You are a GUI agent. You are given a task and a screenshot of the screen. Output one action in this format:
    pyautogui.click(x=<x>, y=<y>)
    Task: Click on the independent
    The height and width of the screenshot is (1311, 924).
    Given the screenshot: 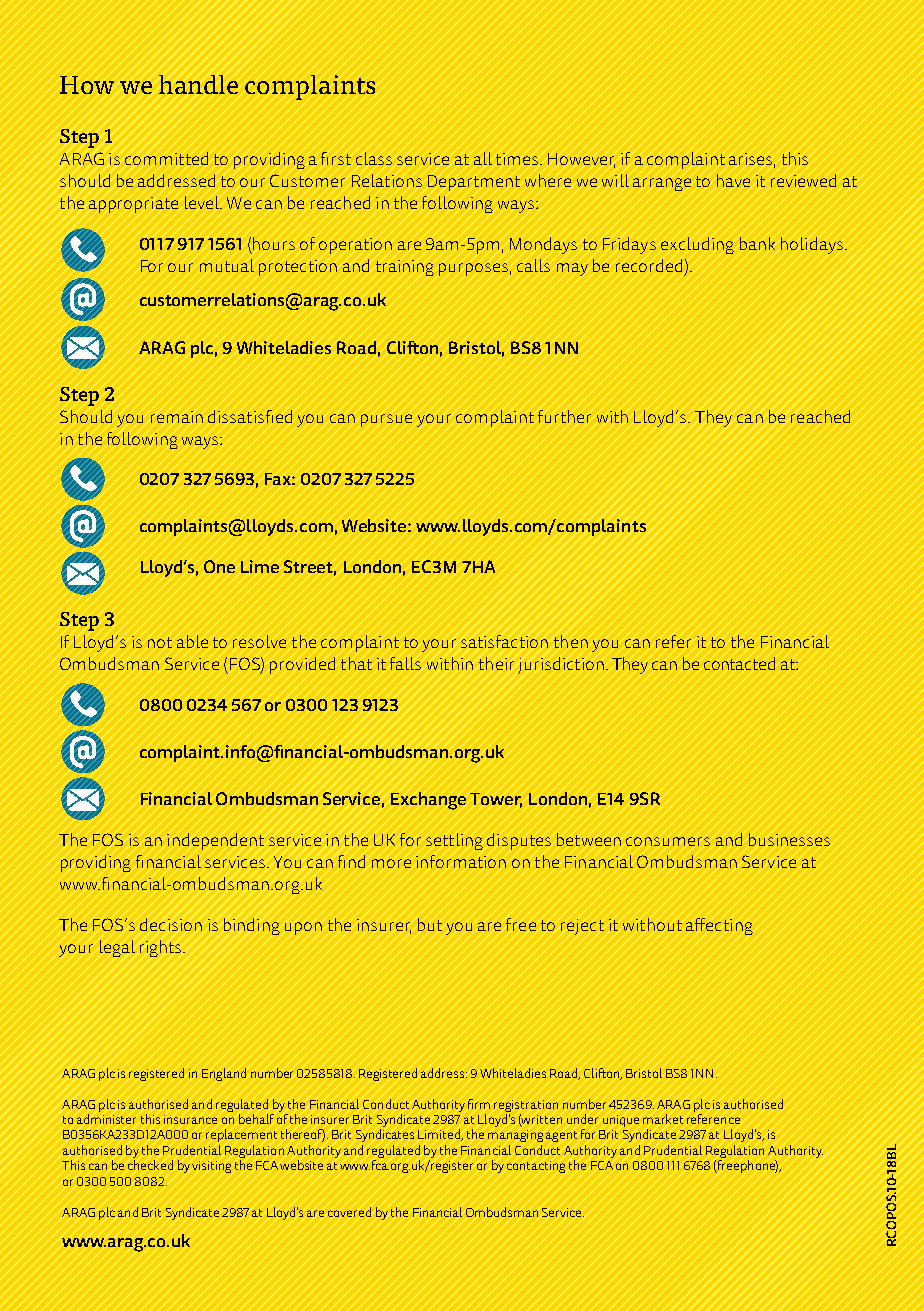 What is the action you would take?
    pyautogui.click(x=215, y=841)
